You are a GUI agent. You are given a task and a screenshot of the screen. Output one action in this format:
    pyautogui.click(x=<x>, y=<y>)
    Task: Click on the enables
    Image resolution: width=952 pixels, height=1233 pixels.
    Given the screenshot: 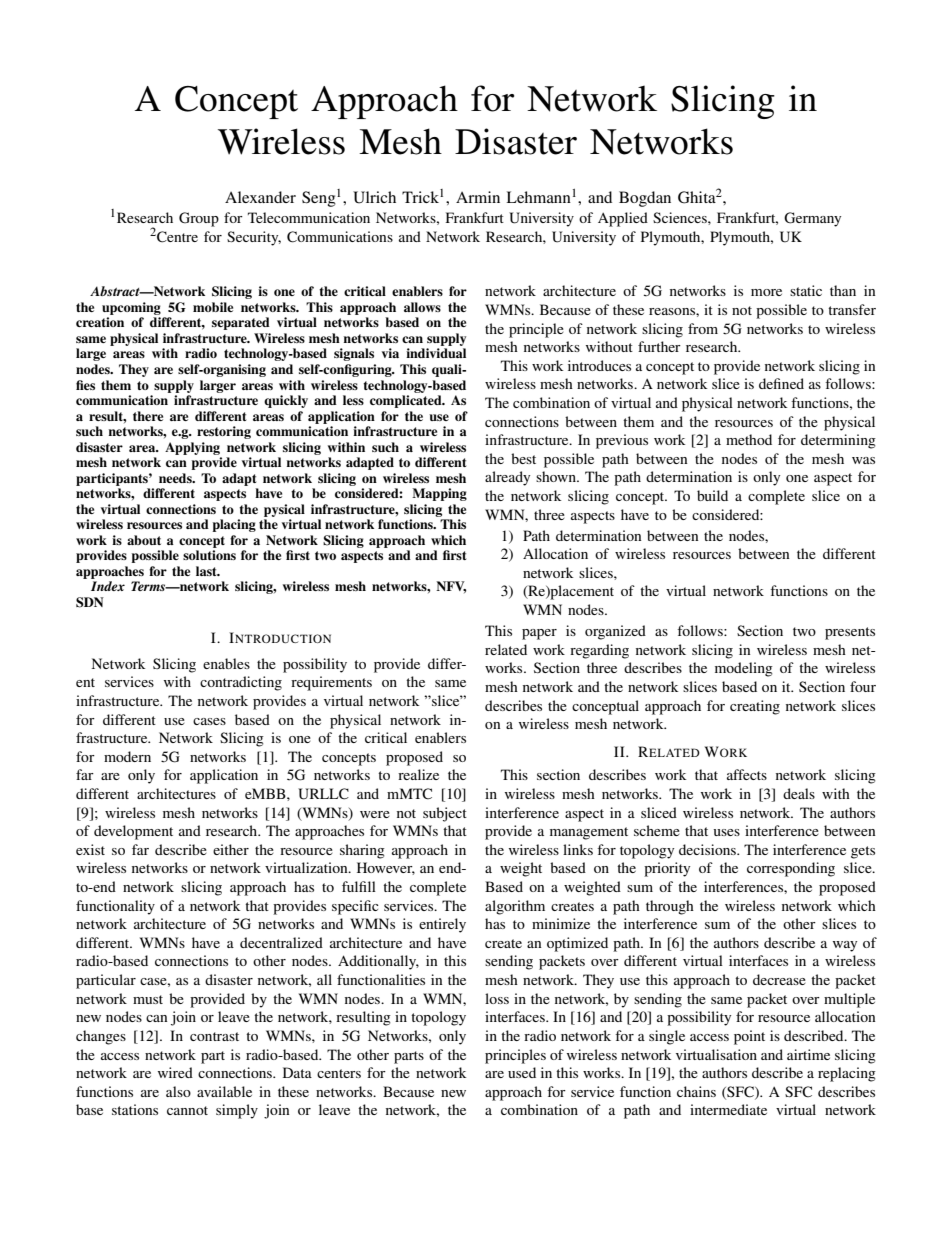 What is the action you would take?
    pyautogui.click(x=226, y=663)
